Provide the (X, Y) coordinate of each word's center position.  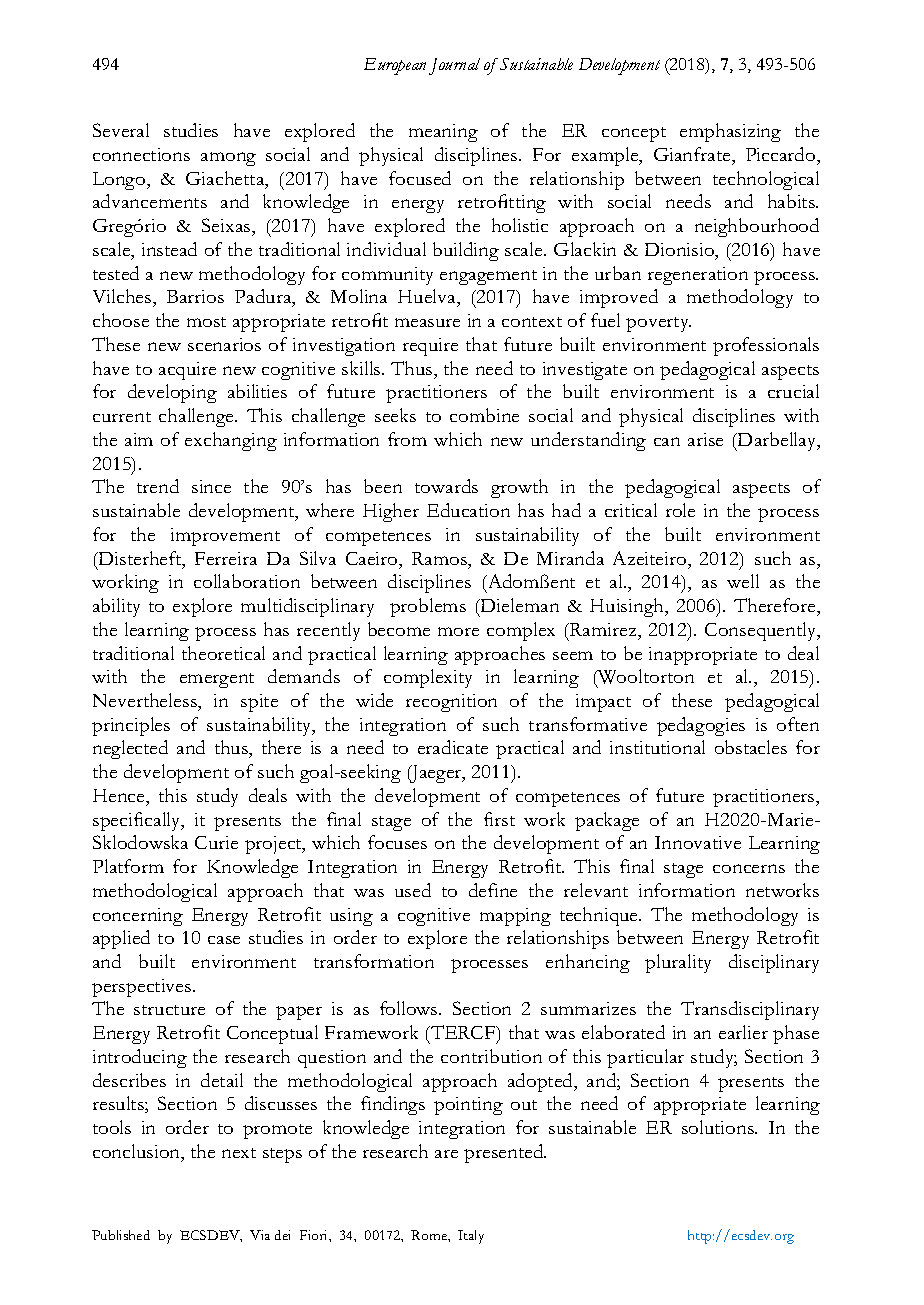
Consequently (762, 631)
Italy (471, 1237)
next (239, 1153)
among (228, 159)
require (430, 347)
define (493, 890)
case (224, 940)
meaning (443, 133)
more (458, 631)
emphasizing (730, 132)
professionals (766, 346)
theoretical (223, 653)
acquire (187, 371)
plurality (678, 963)
